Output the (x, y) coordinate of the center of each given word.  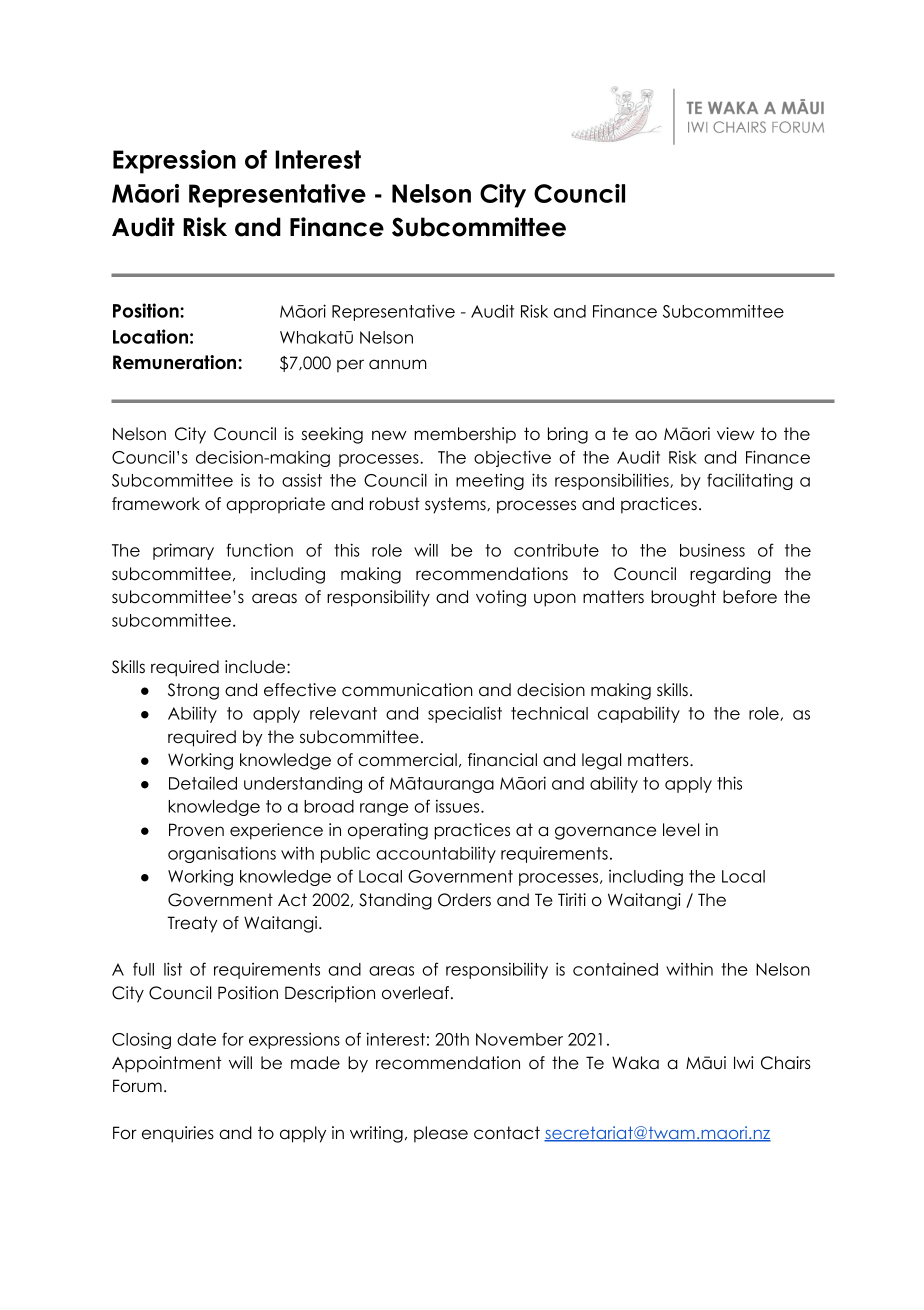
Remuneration (176, 362)
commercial (407, 760)
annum (398, 364)
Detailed (203, 783)
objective (512, 458)
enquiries (178, 1134)
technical (549, 713)
